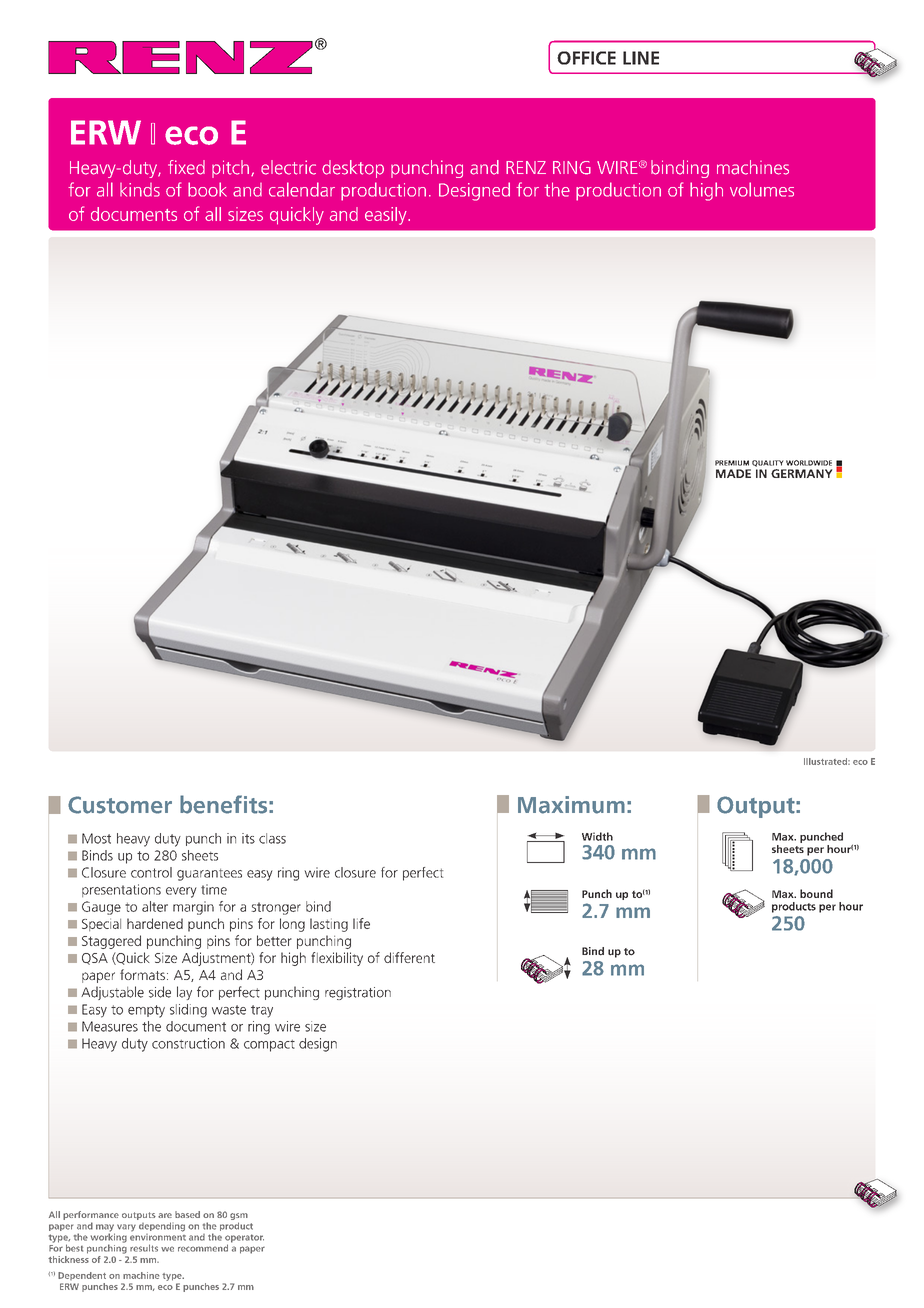 The height and width of the screenshot is (1308, 924). What do you see at coordinates (186, 167) in the screenshot?
I see `fixed` at bounding box center [186, 167].
